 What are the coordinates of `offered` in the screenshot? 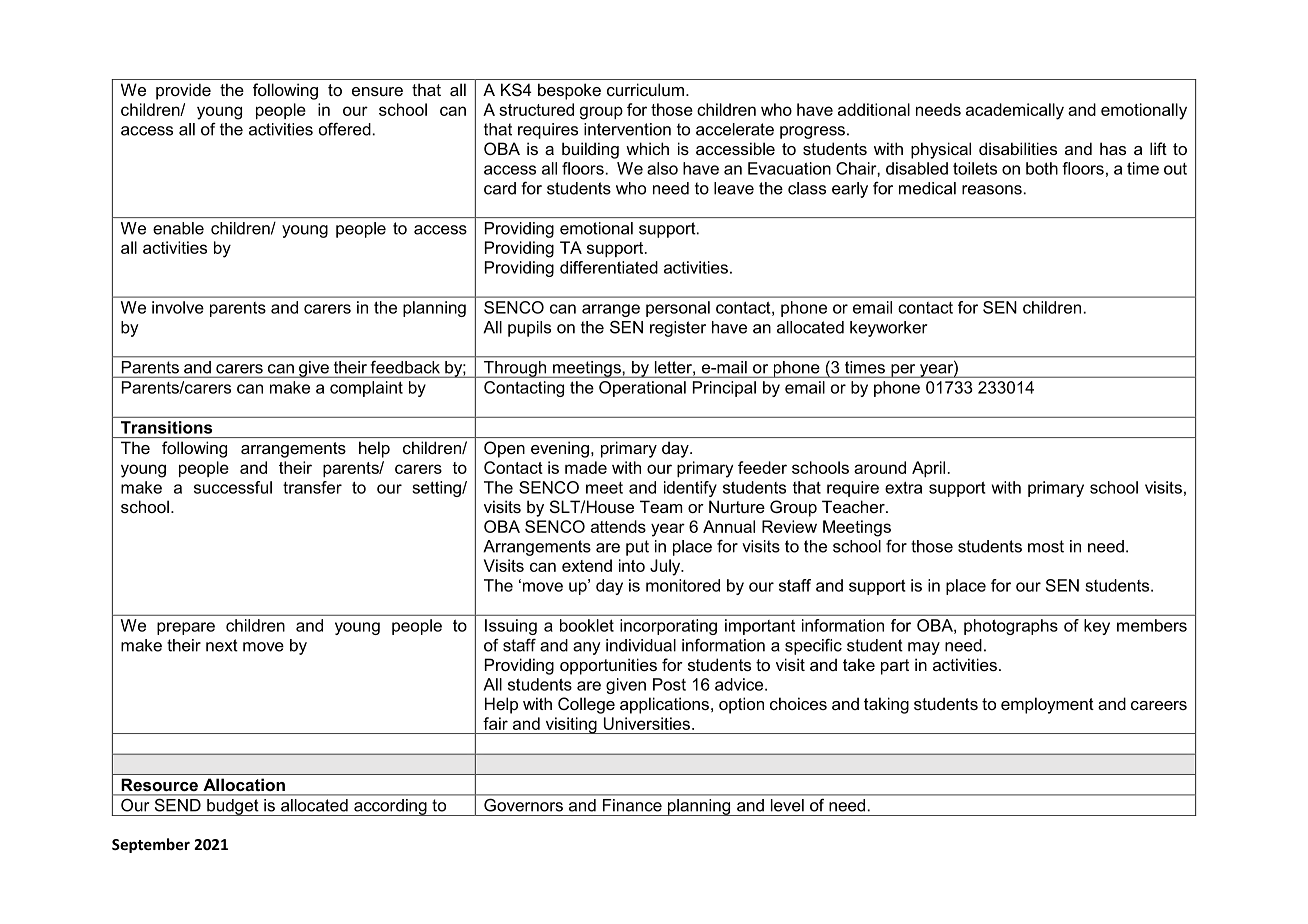 It's located at (345, 129).
